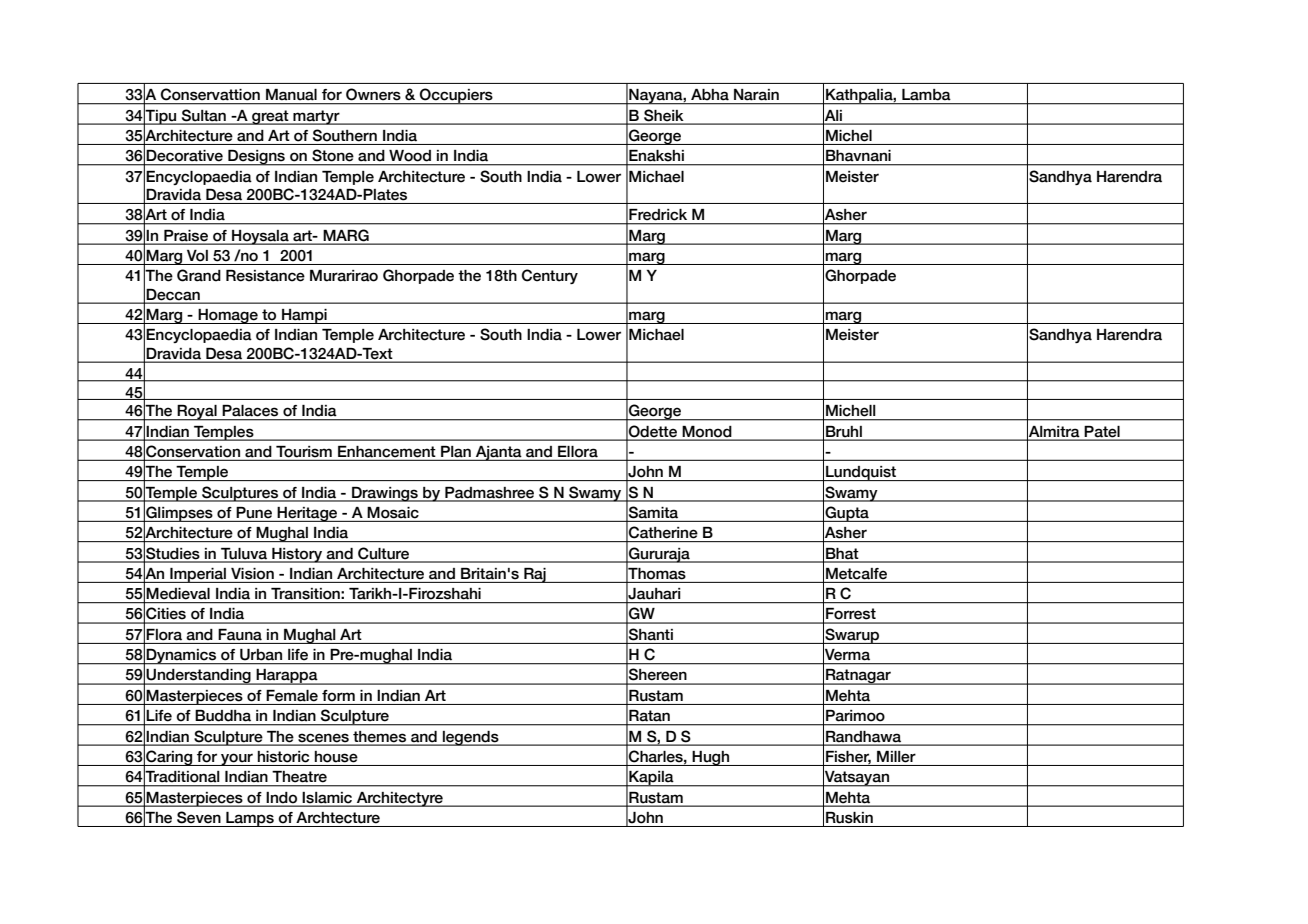 This screenshot has height=924, width=1308. What do you see at coordinates (385, 494) in the screenshot?
I see `Drawings` at bounding box center [385, 494].
